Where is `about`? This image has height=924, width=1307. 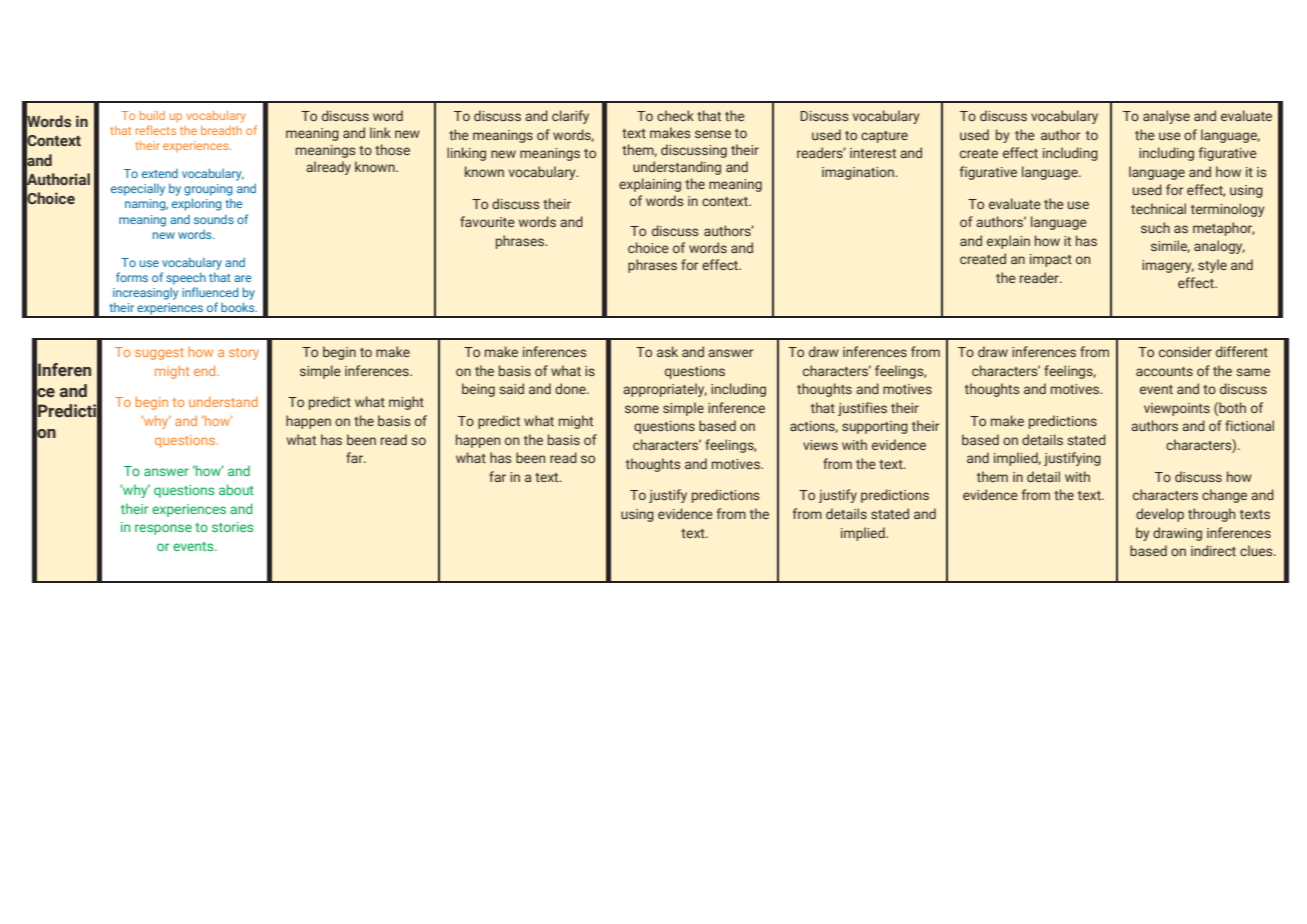 about is located at coordinates (236, 489).
